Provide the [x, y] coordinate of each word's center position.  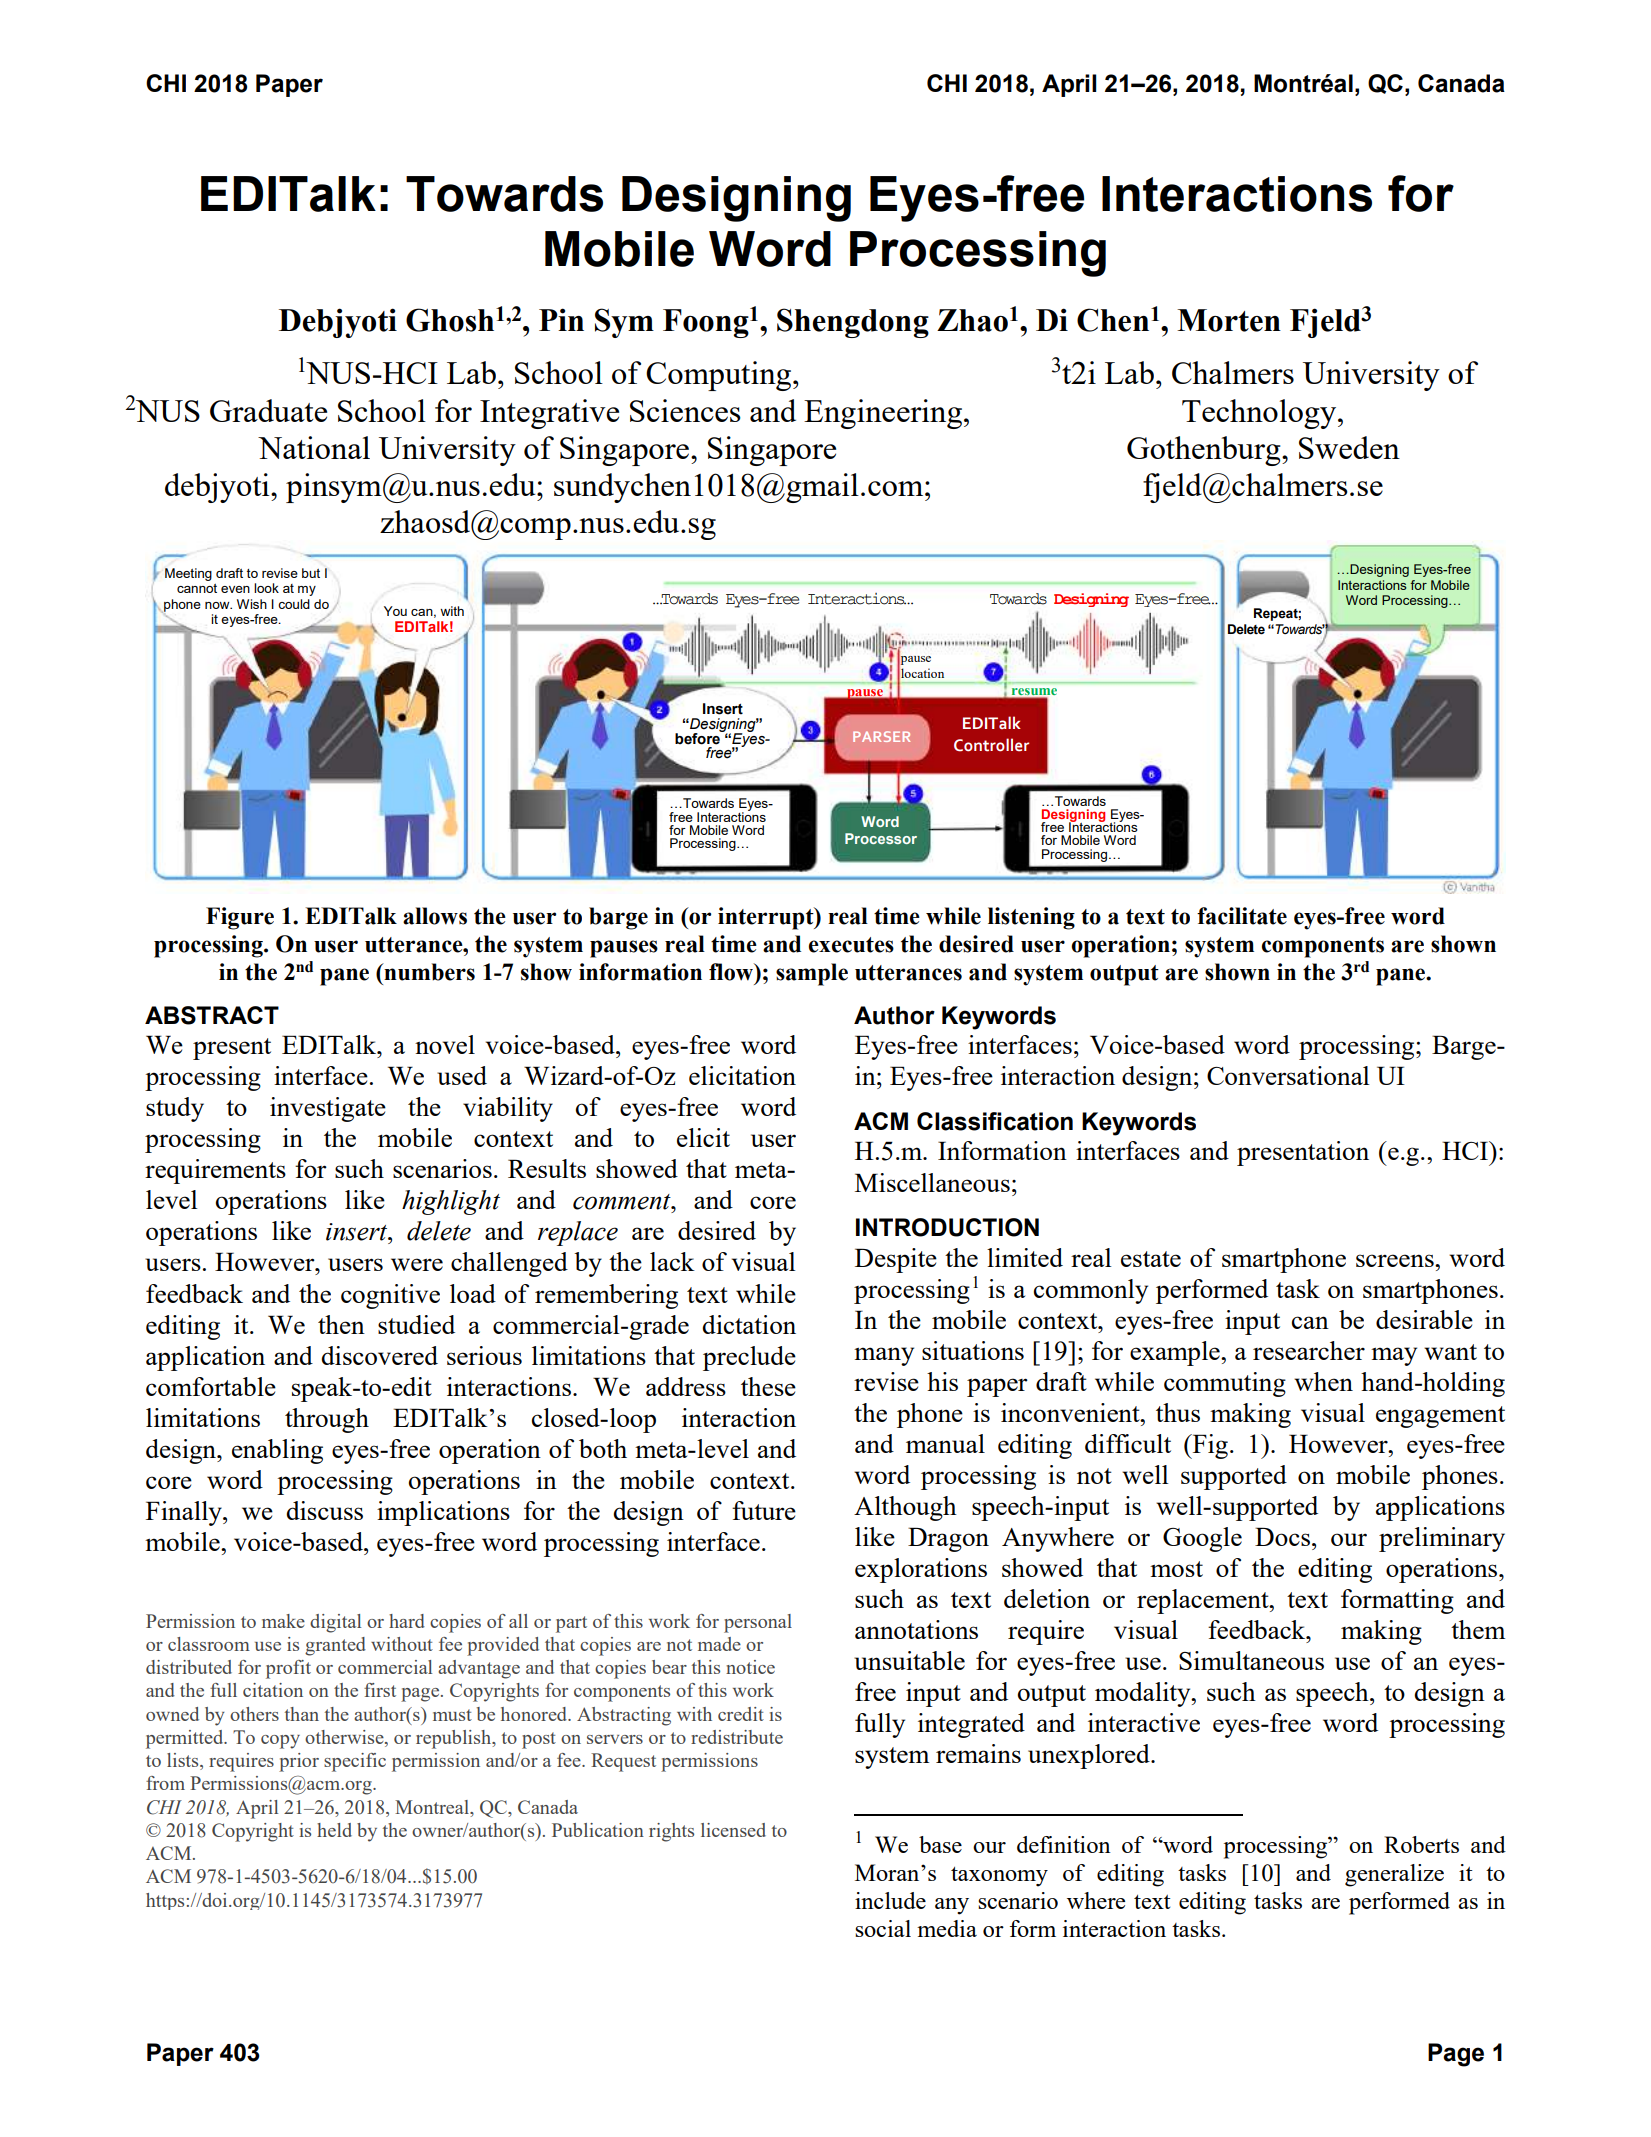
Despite [896, 1260]
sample [812, 974]
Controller [991, 745]
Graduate [268, 410]
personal [758, 1623]
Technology [1260, 414]
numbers [428, 972]
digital [335, 1623]
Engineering [883, 414]
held [334, 1830]
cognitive [390, 1296]
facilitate [1242, 916]
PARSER [881, 736]
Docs [1282, 1536]
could [294, 604]
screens [1396, 1260]
